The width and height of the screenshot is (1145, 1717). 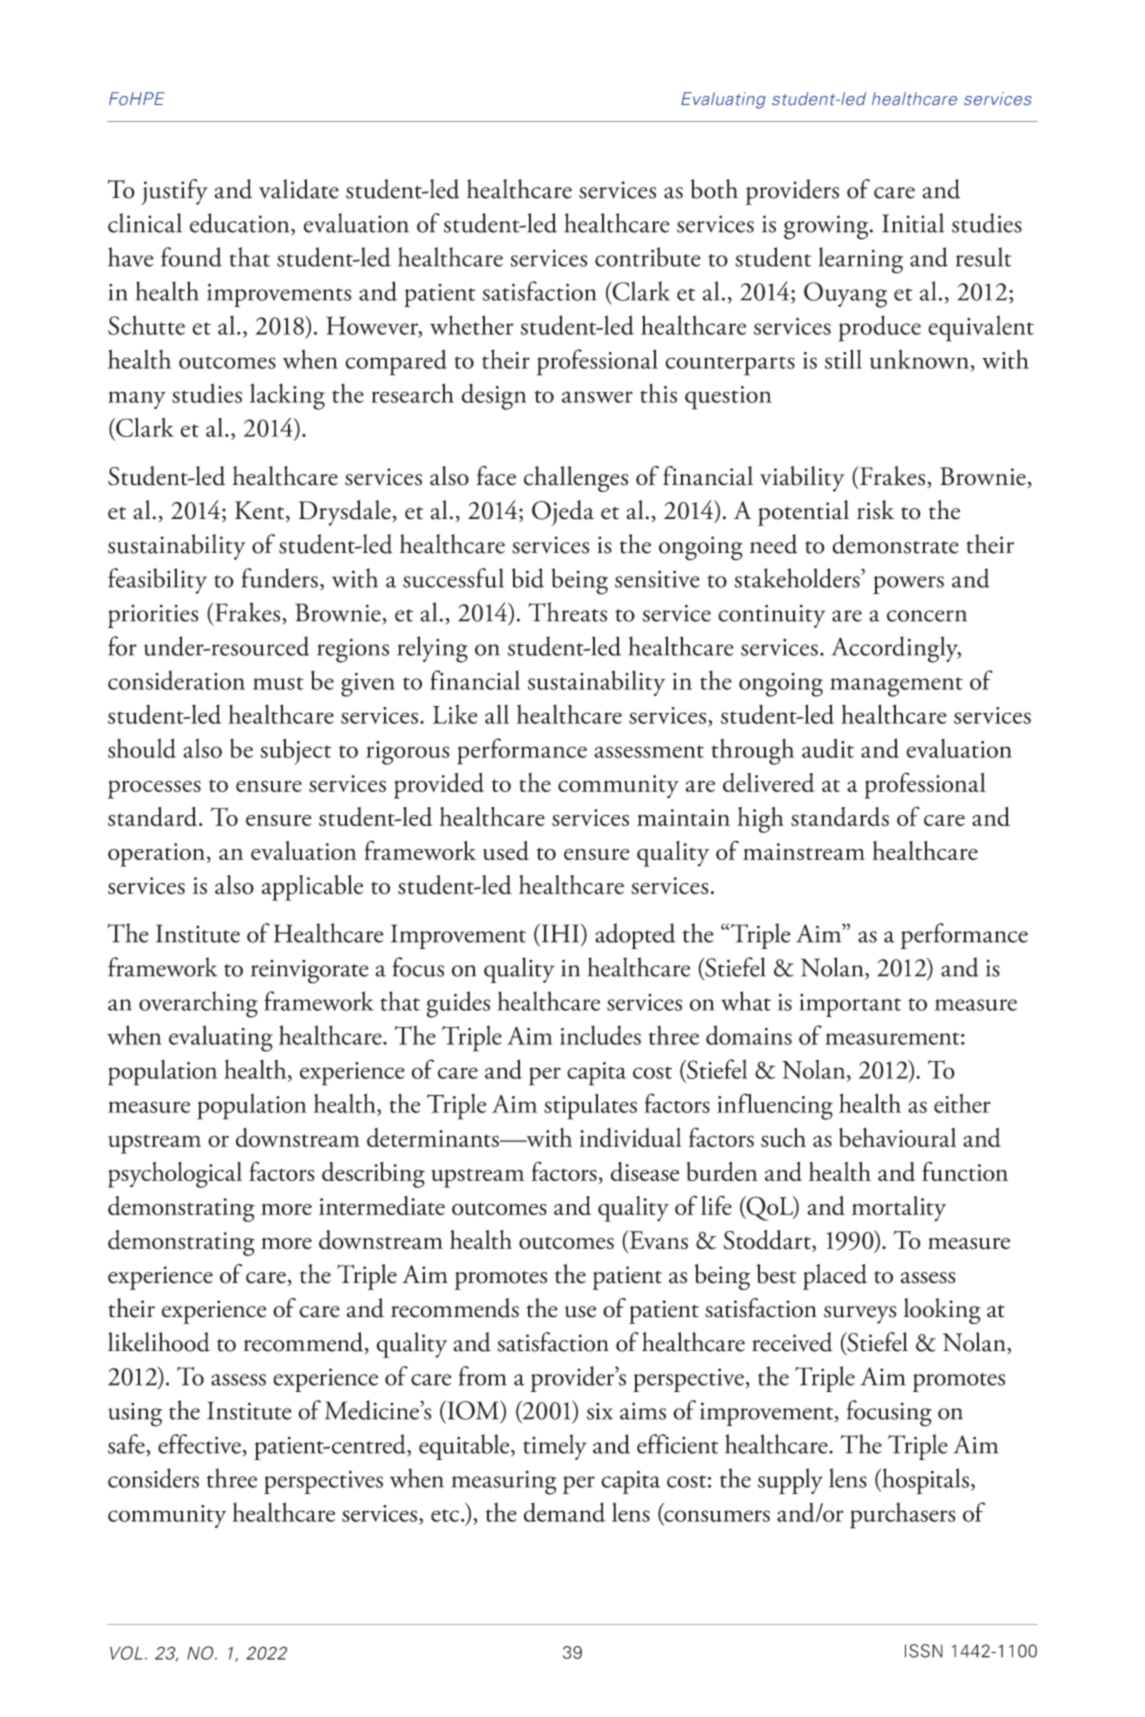 I want to click on ISSN, so click(x=924, y=1651).
